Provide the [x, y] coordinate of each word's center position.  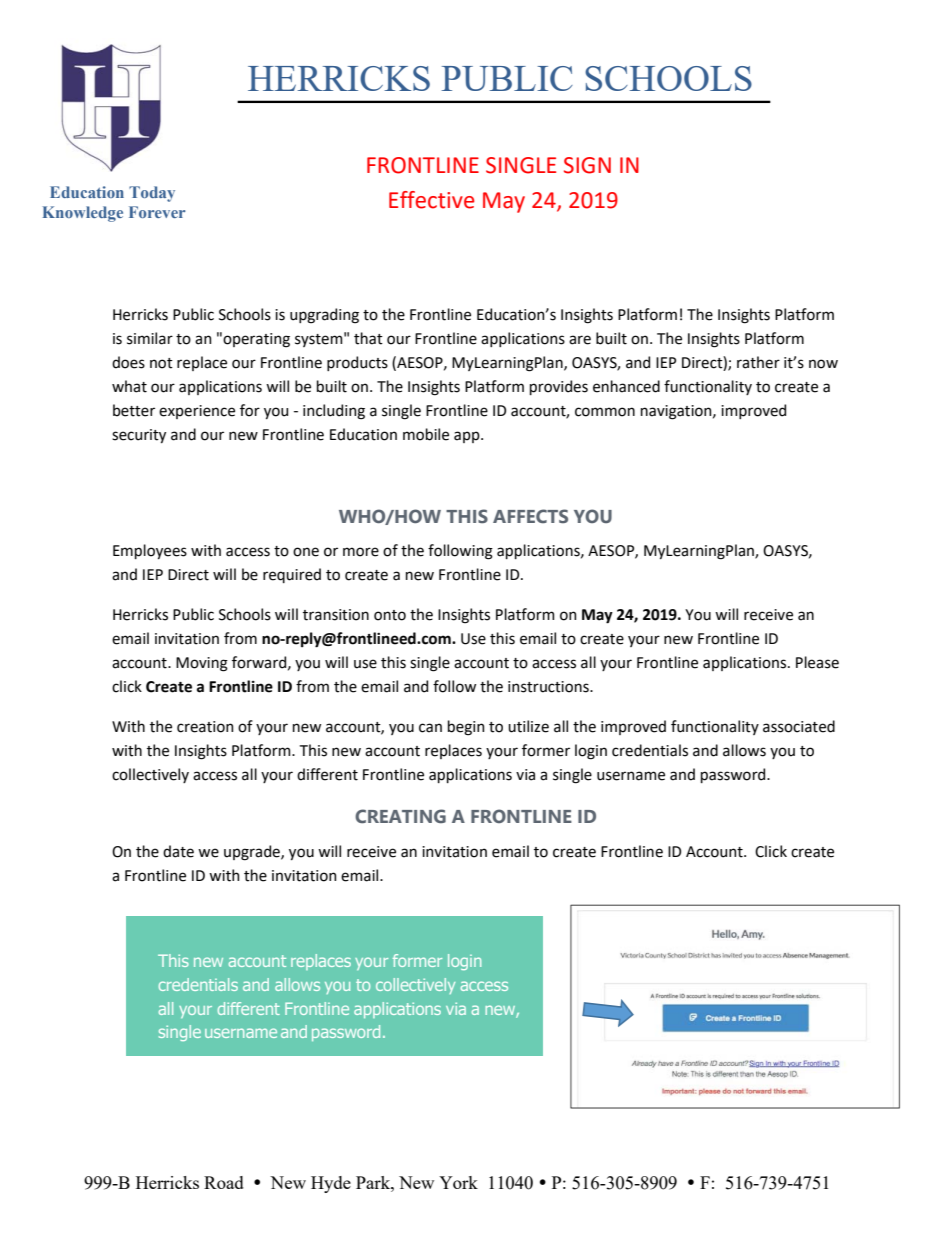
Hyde [331, 1184]
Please [817, 662]
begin [466, 728]
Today [152, 194]
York [458, 1182]
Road [224, 1182]
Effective [431, 200]
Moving [202, 664]
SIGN [587, 165]
